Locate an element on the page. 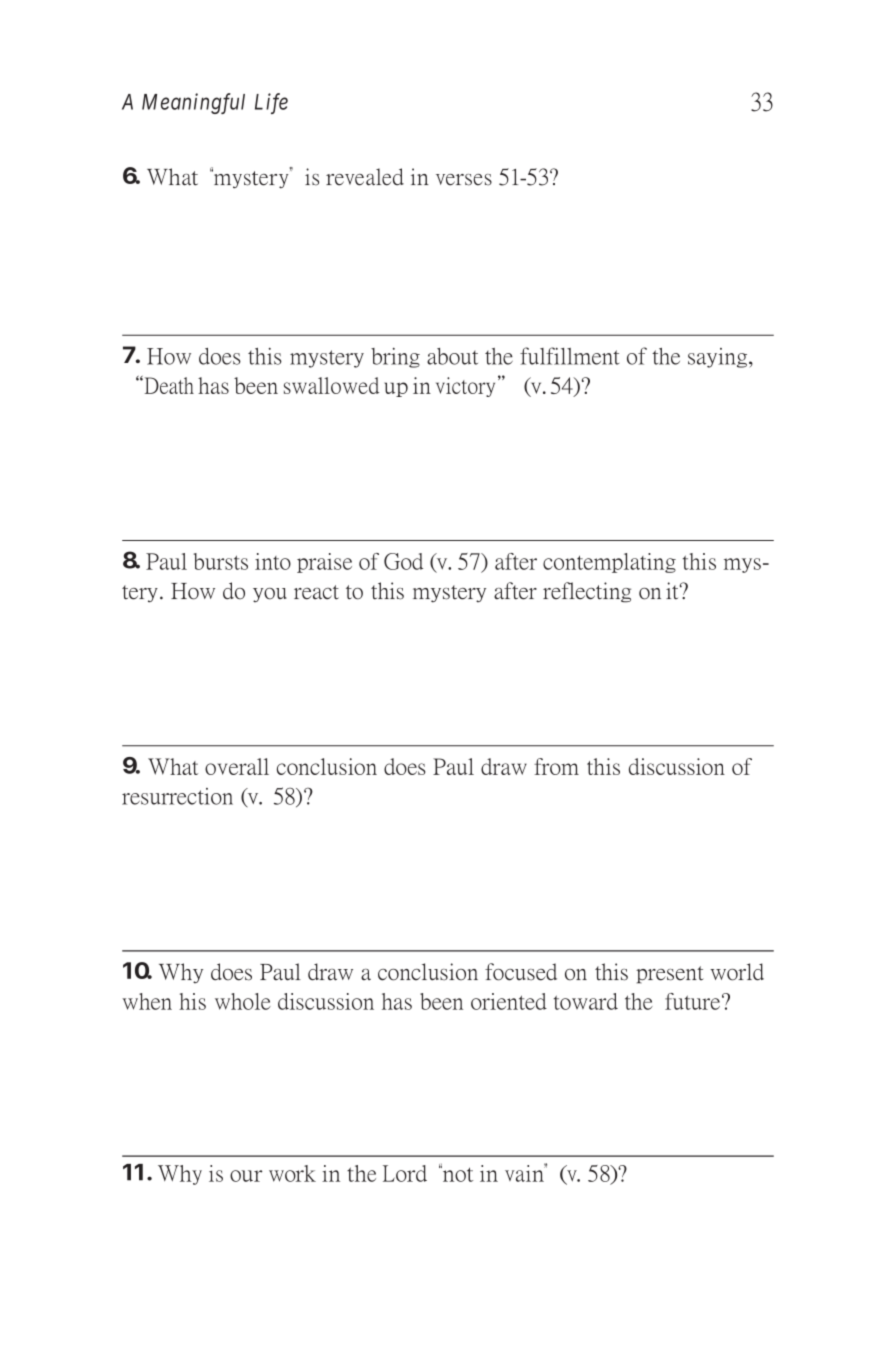 The width and height of the page is (896, 1345). our is located at coordinates (246, 1176).
